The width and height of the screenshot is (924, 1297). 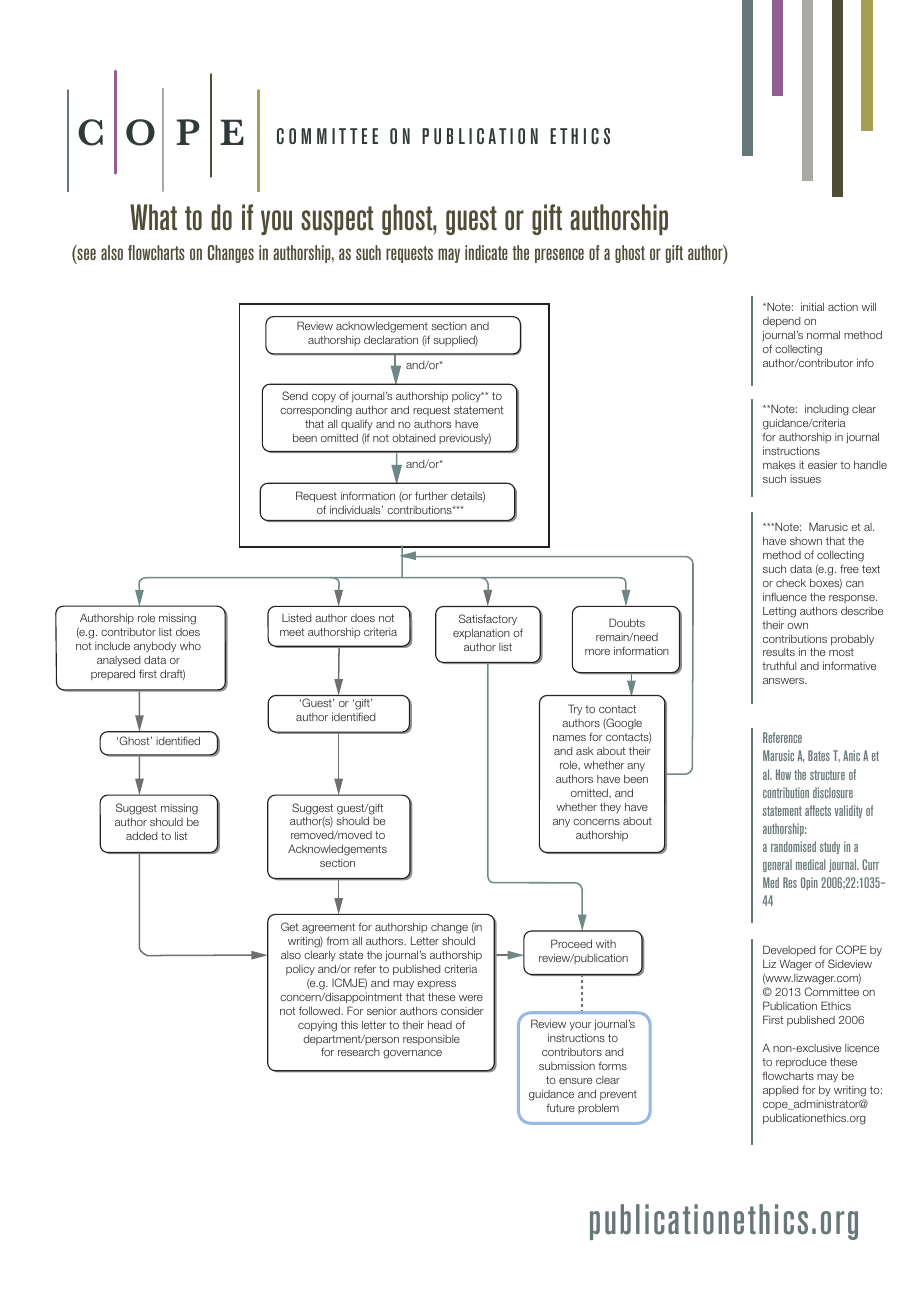 I want to click on shown, so click(x=806, y=541).
